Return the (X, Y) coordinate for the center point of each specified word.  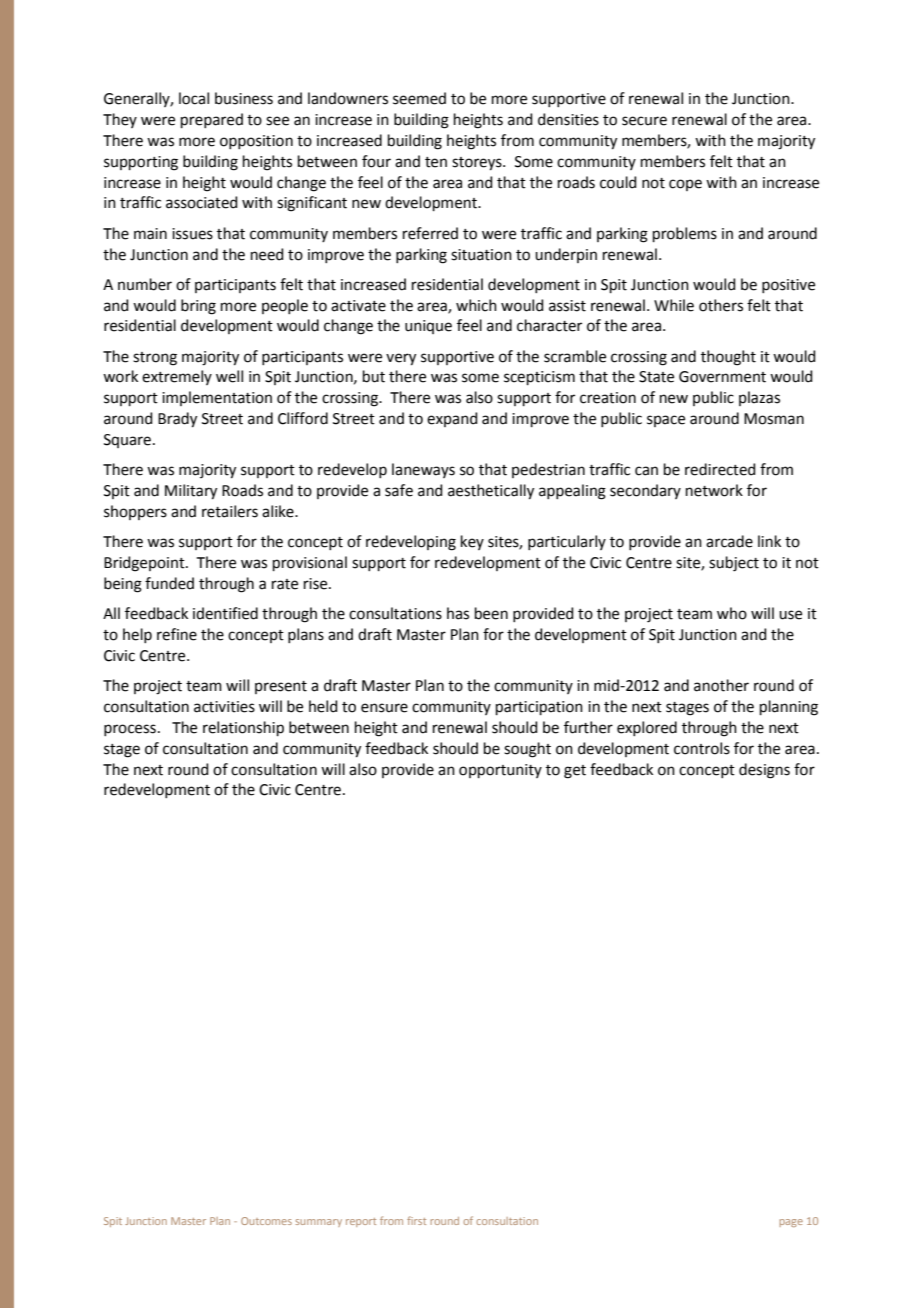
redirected (720, 469)
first (416, 1220)
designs (764, 771)
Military (191, 492)
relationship (243, 728)
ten (436, 162)
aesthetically (491, 492)
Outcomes (266, 1221)
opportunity (500, 771)
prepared (212, 120)
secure (644, 121)
